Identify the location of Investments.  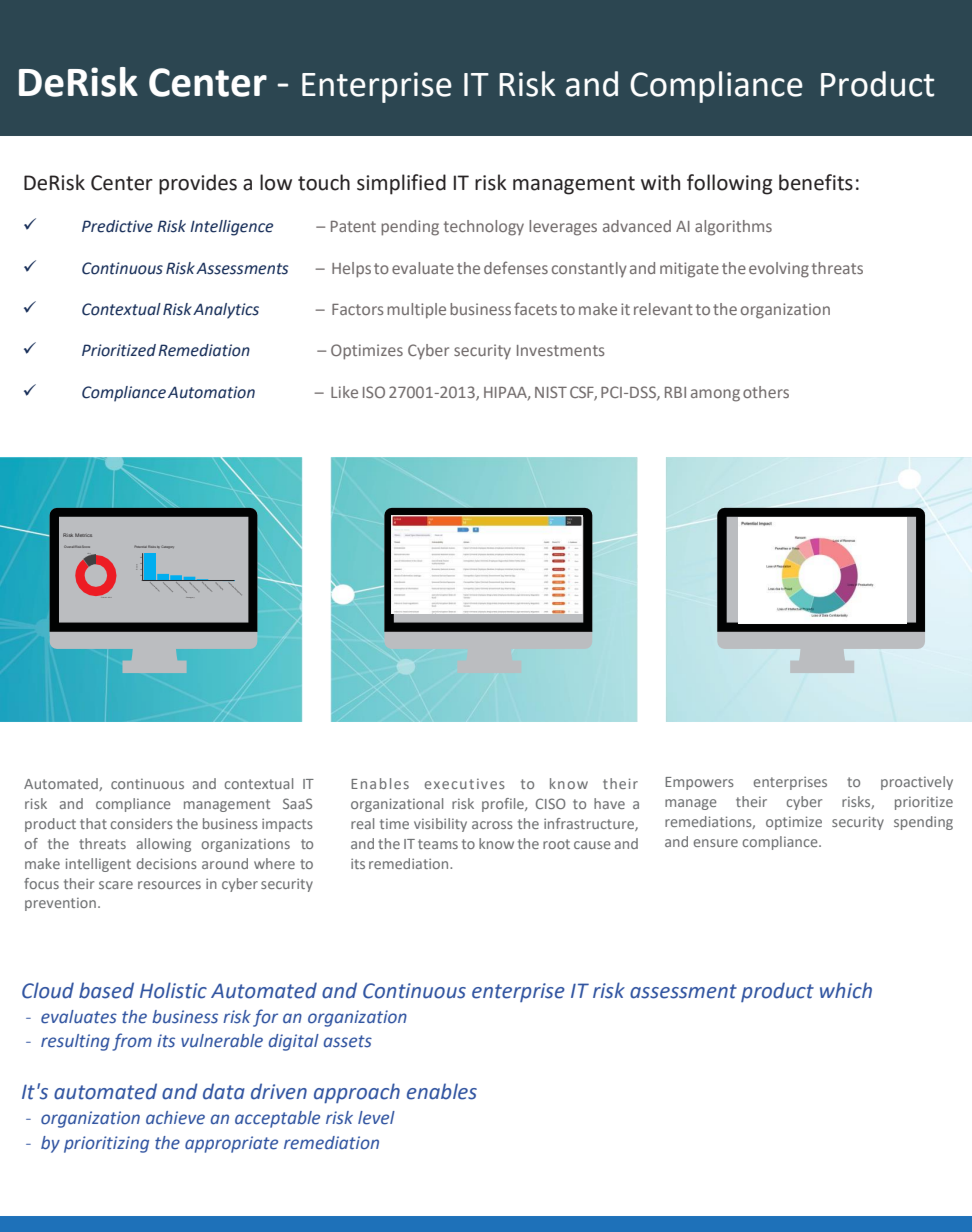
(561, 350).
